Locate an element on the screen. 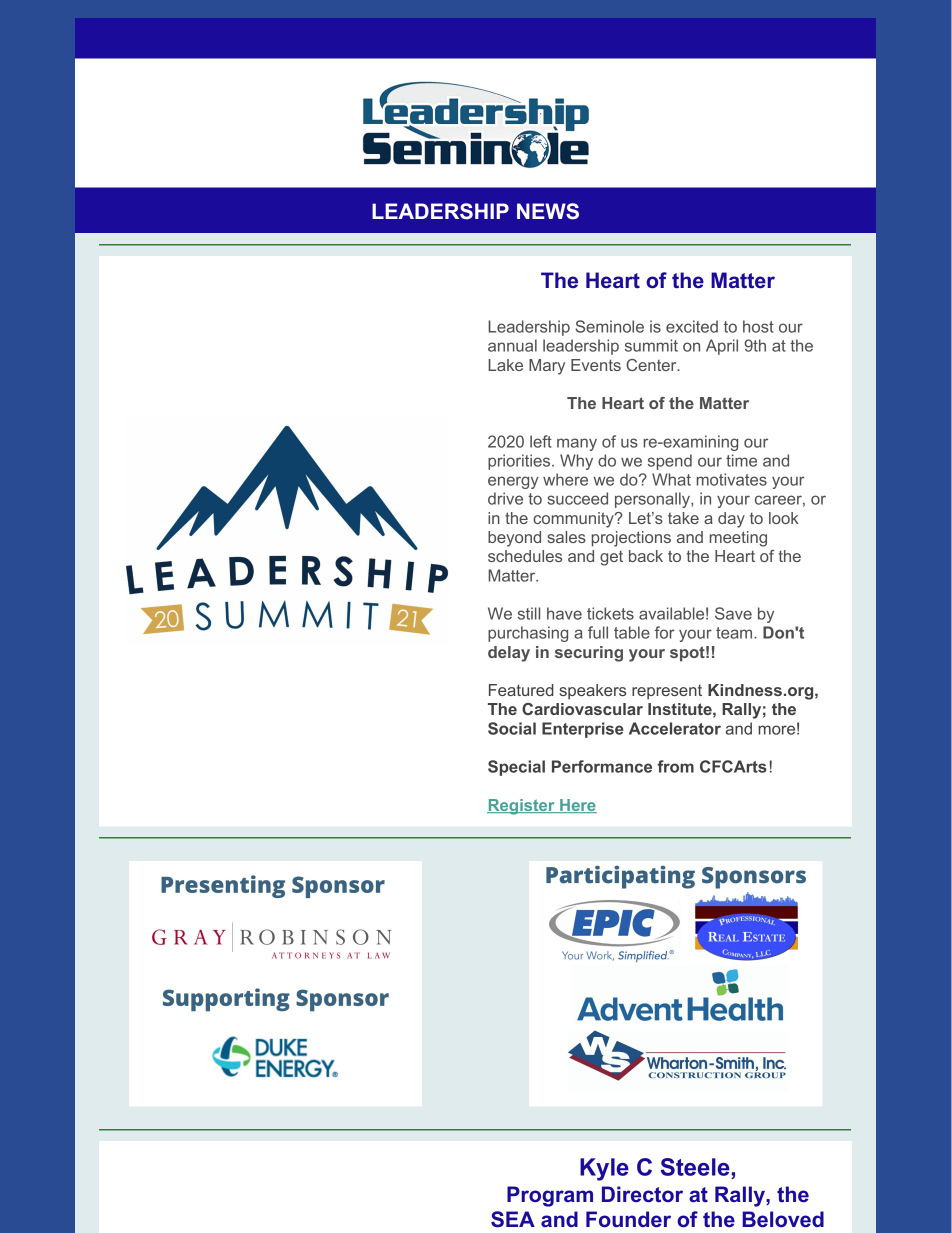 This screenshot has height=1233, width=952. Beloved is located at coordinates (783, 1219).
